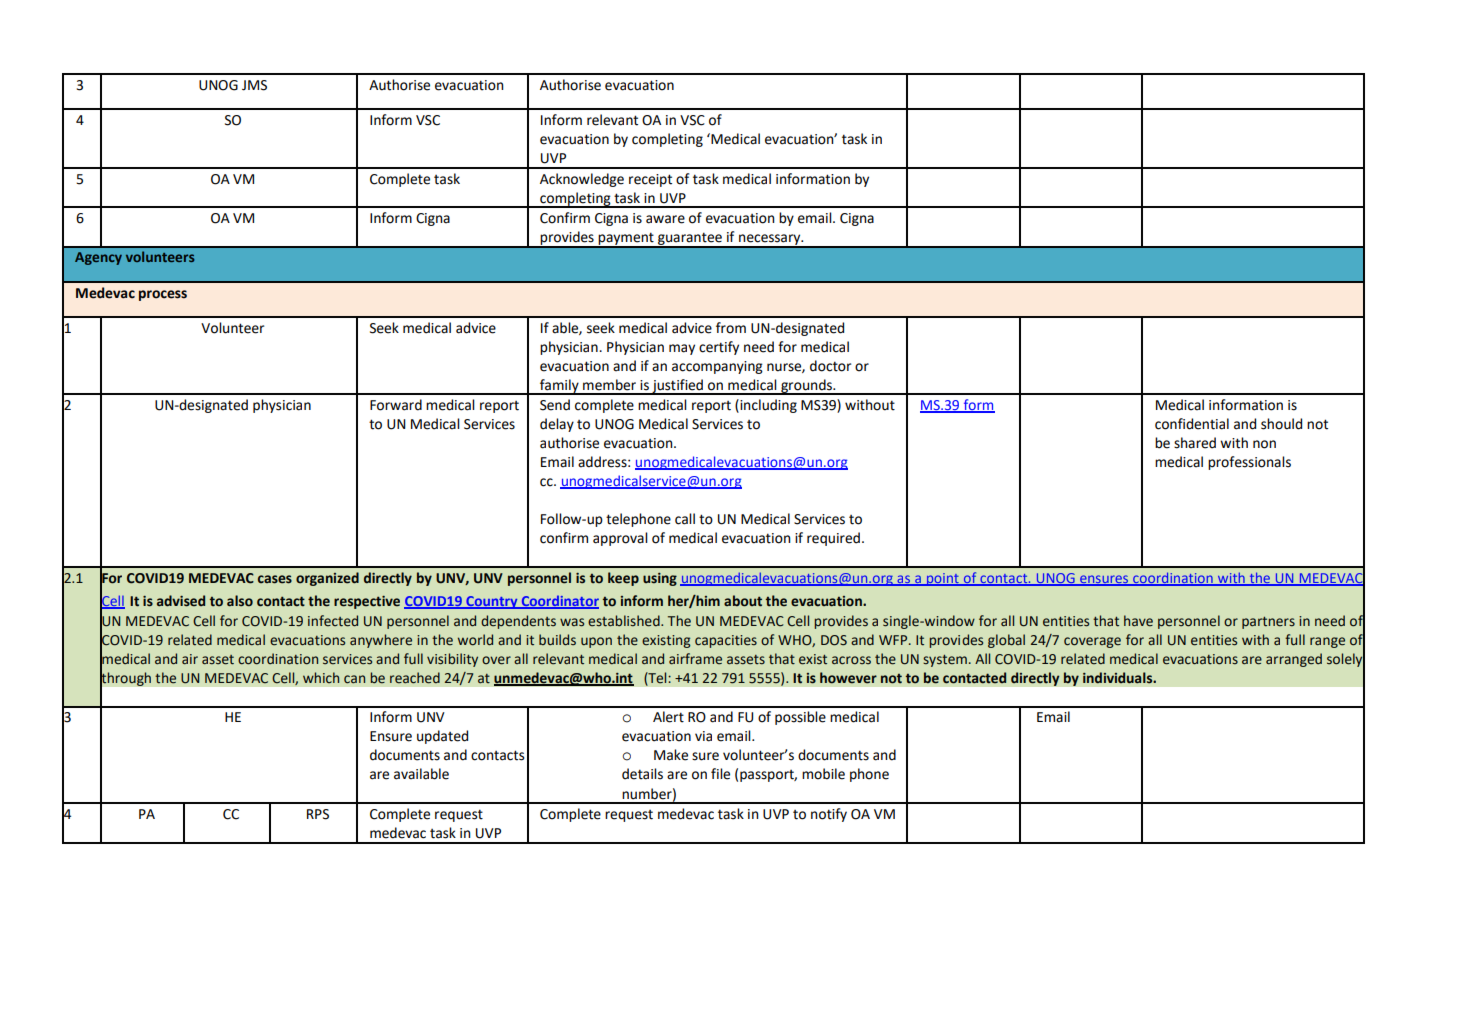 The width and height of the screenshot is (1460, 1032). Describe the element at coordinates (650, 180) in the screenshot. I see `receipt` at that location.
